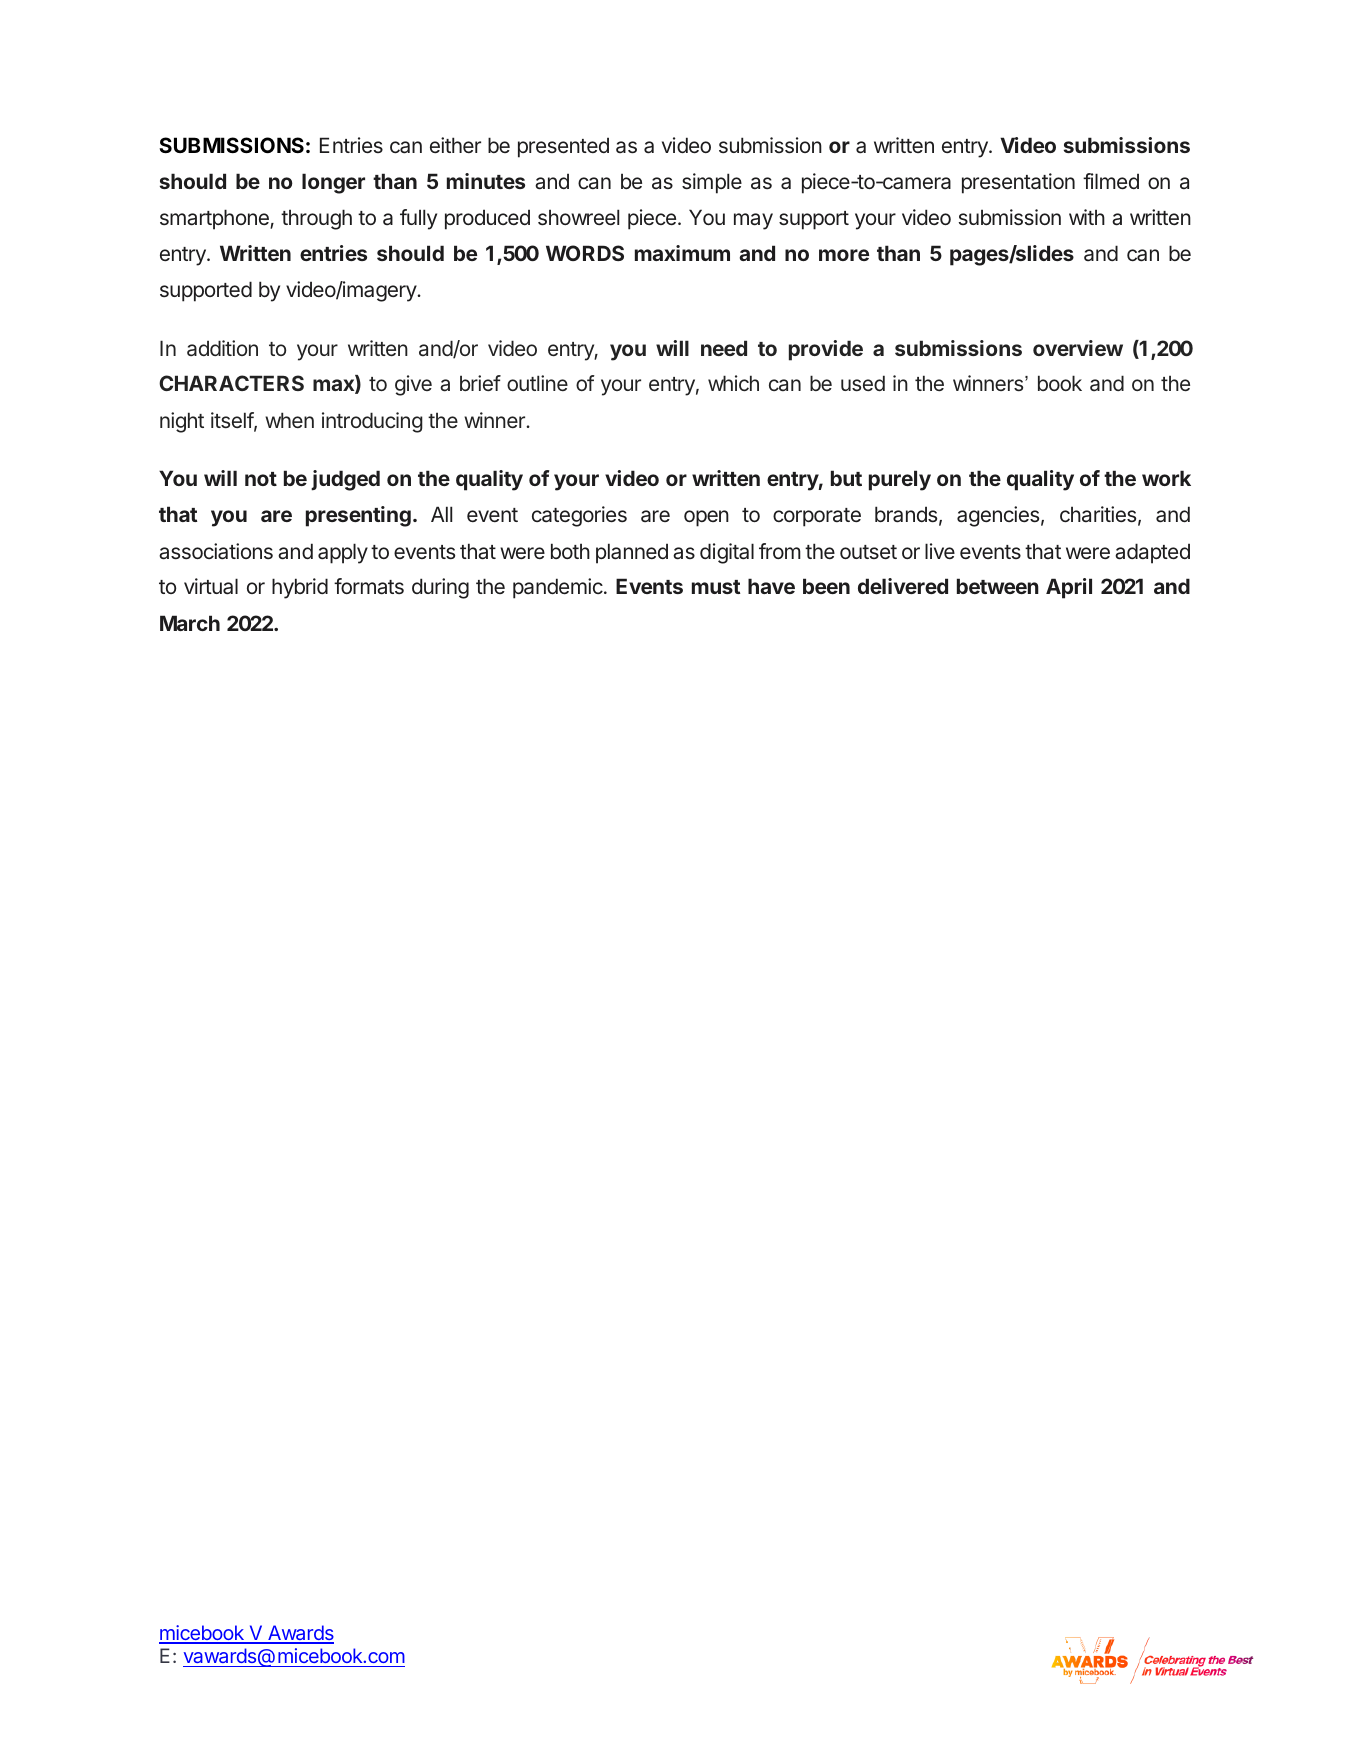 This screenshot has height=1746, width=1349. I want to click on addition, so click(222, 348).
